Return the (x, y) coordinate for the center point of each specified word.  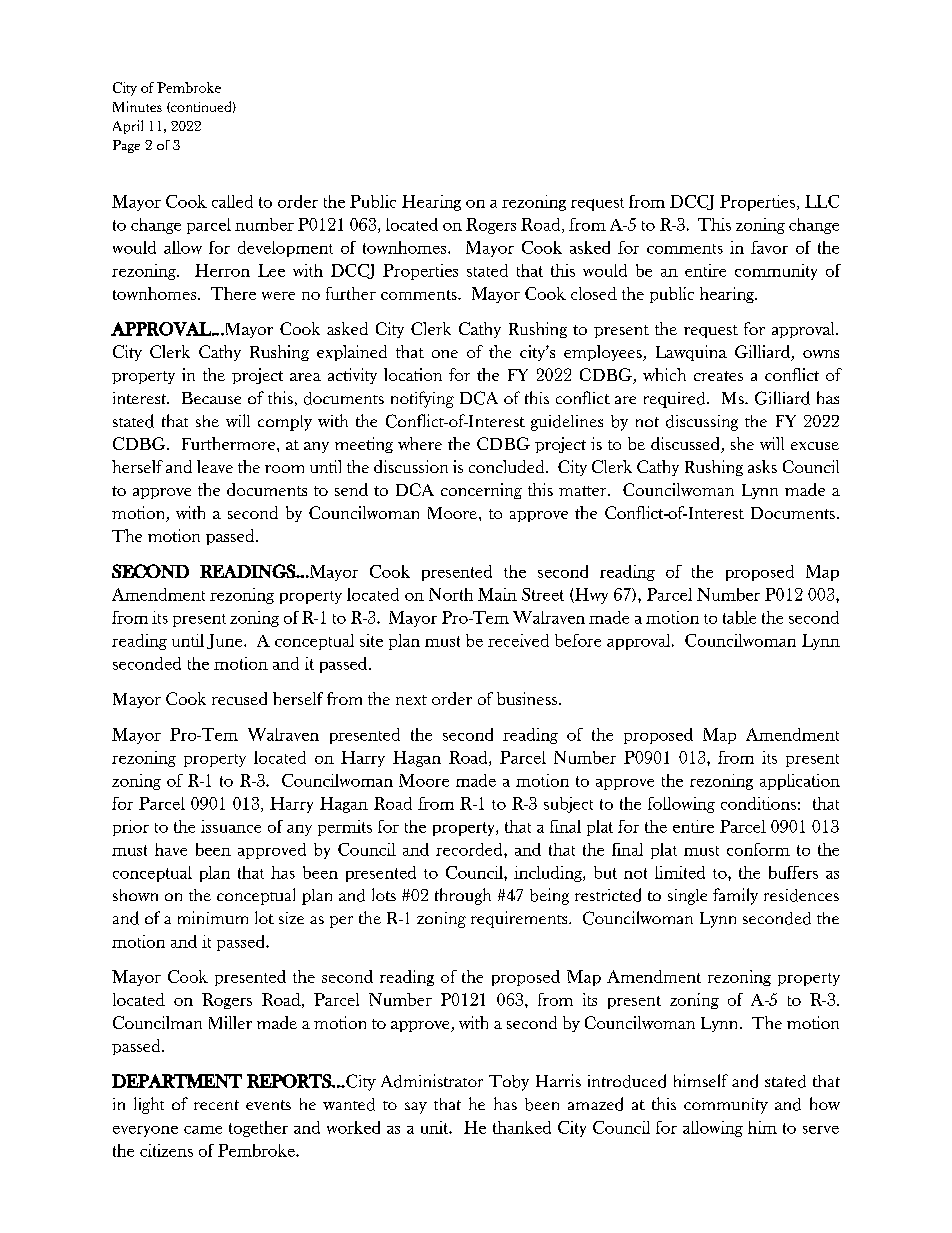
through (463, 896)
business (528, 698)
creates (718, 376)
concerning (481, 491)
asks (762, 466)
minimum (213, 917)
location (413, 374)
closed (594, 293)
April (128, 127)
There (233, 293)
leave (215, 466)
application (800, 782)
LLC (822, 201)
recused (239, 698)
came (203, 1130)
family (735, 896)
